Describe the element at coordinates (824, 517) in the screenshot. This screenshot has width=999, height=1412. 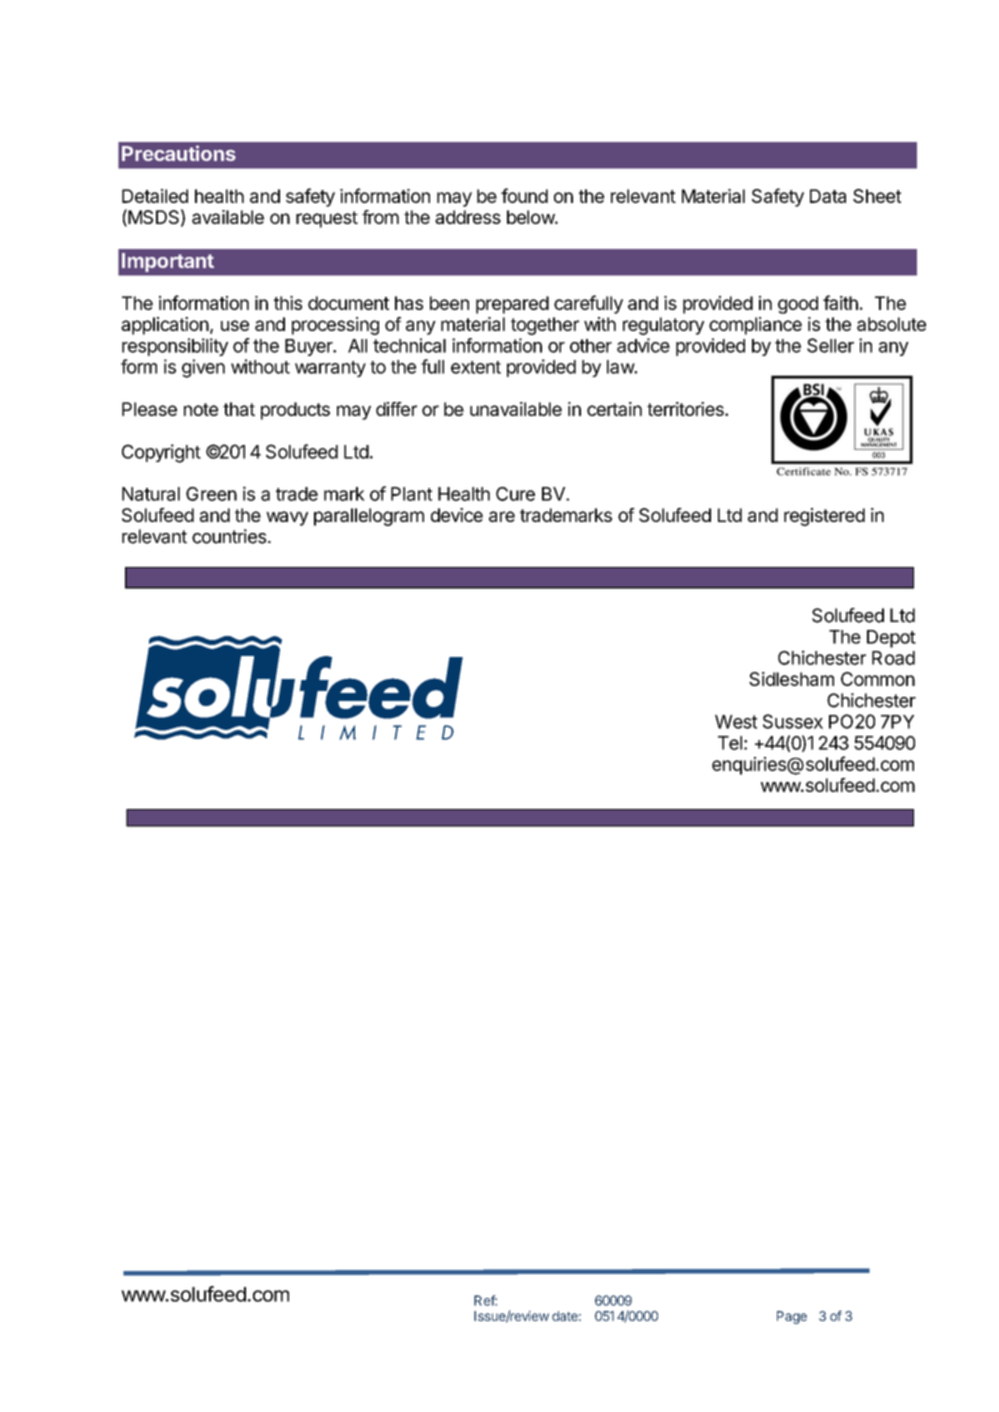
I see `registered` at that location.
